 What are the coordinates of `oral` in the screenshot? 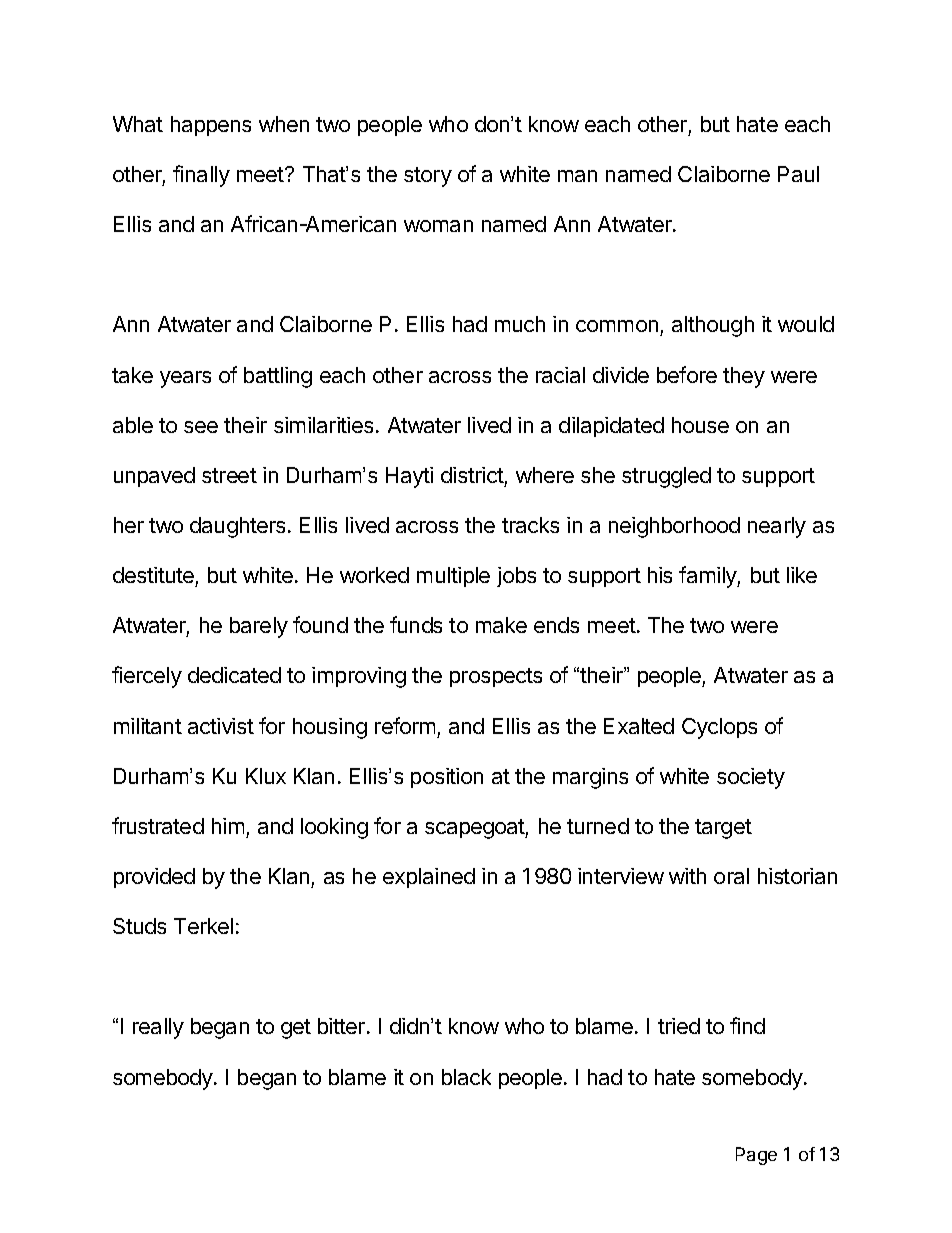 It's located at (731, 876).
